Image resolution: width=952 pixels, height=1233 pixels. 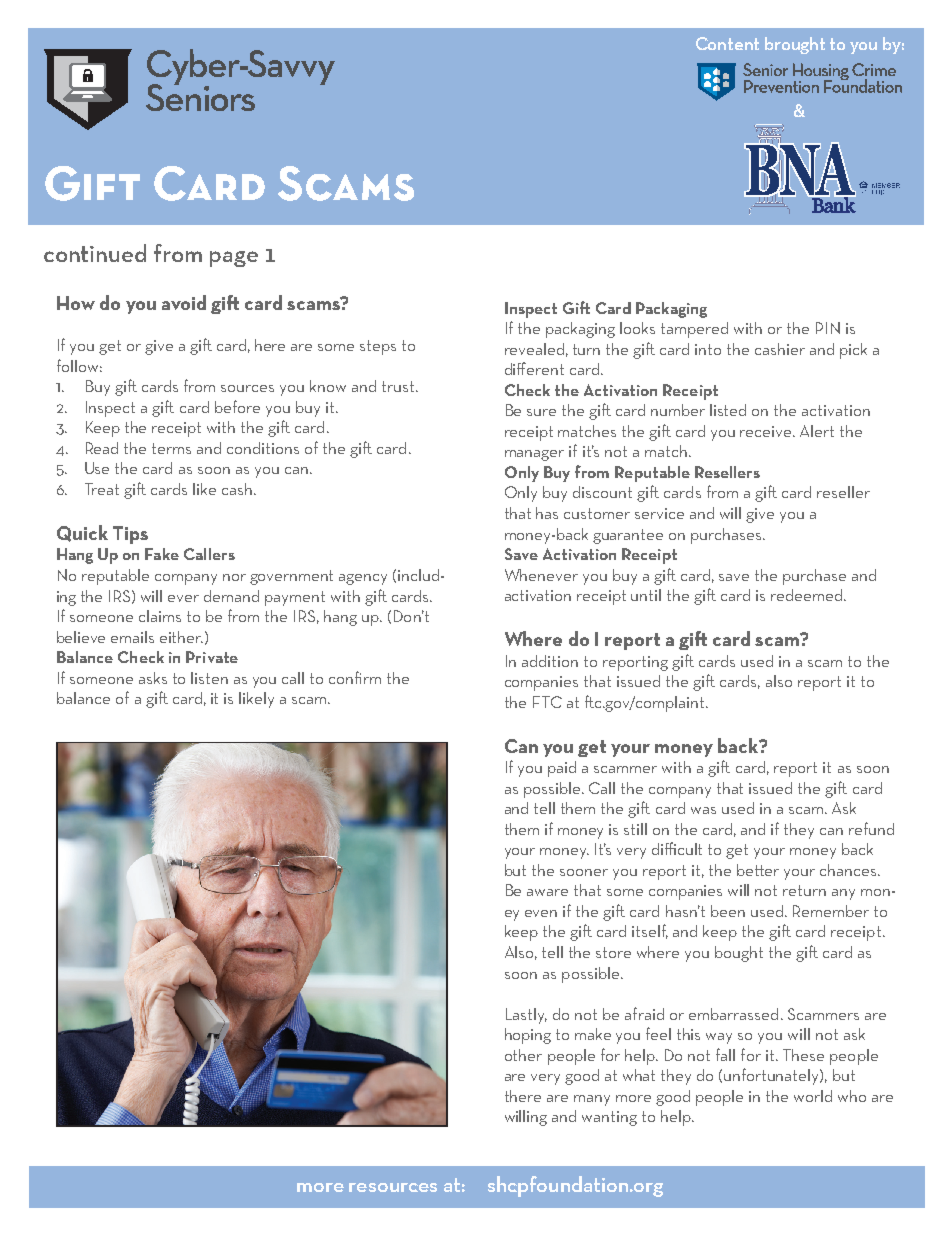 What do you see at coordinates (200, 96) in the page?
I see `Seniors` at bounding box center [200, 96].
